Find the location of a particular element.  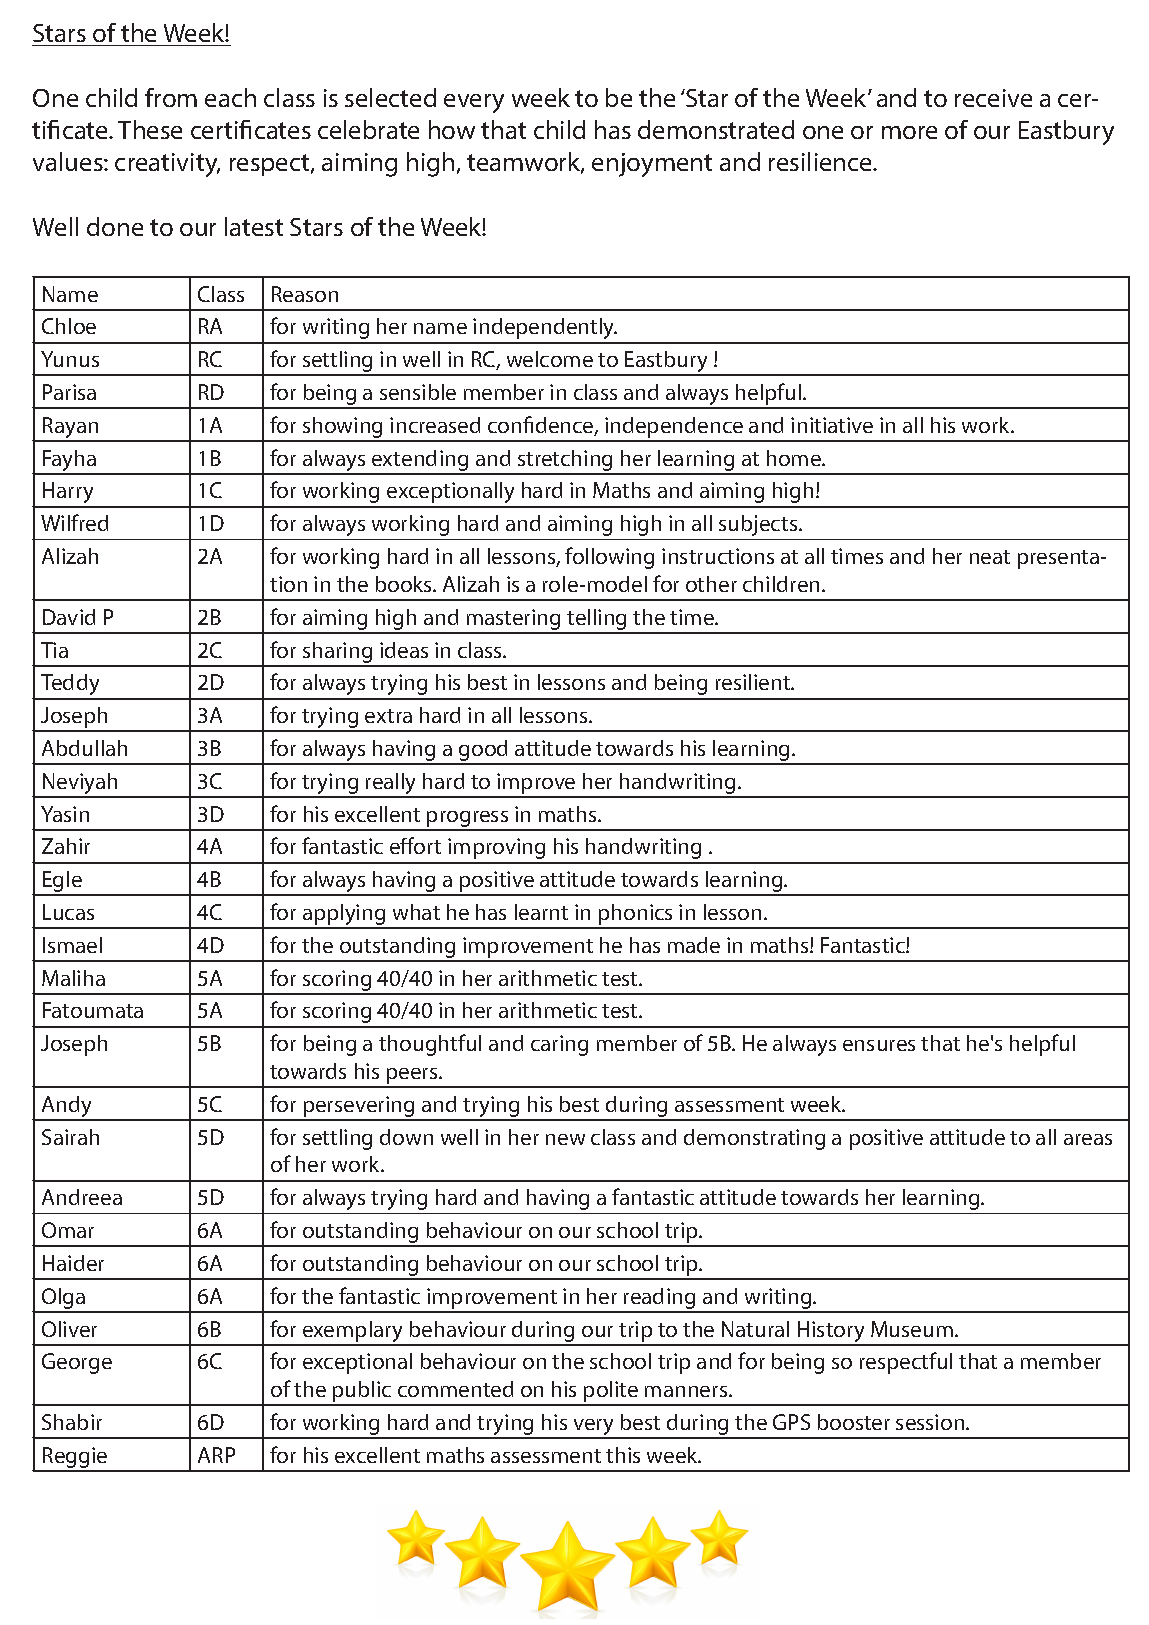

ensures is located at coordinates (879, 1045).
